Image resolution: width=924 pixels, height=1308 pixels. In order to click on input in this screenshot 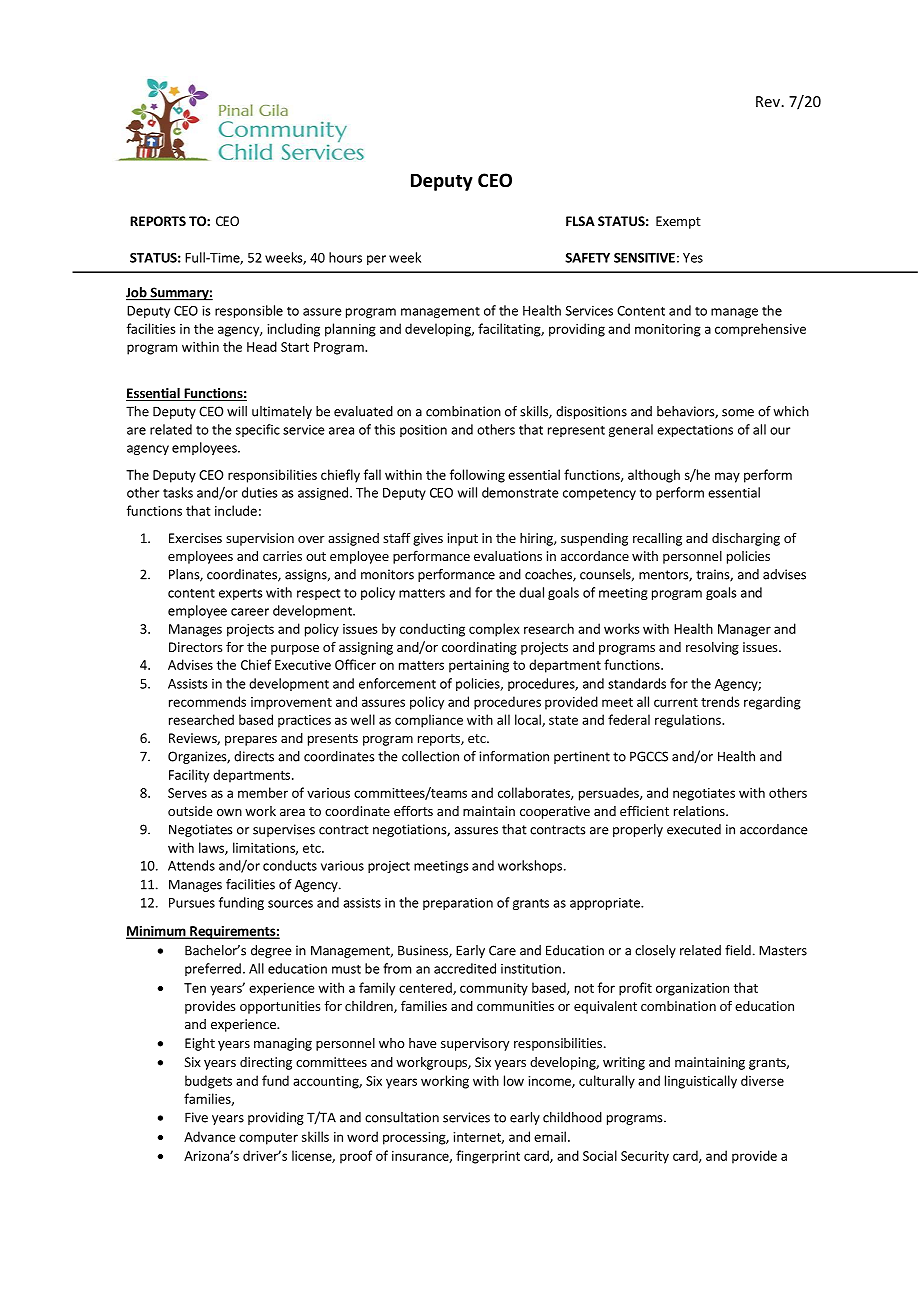, I will do `click(463, 539)`.
